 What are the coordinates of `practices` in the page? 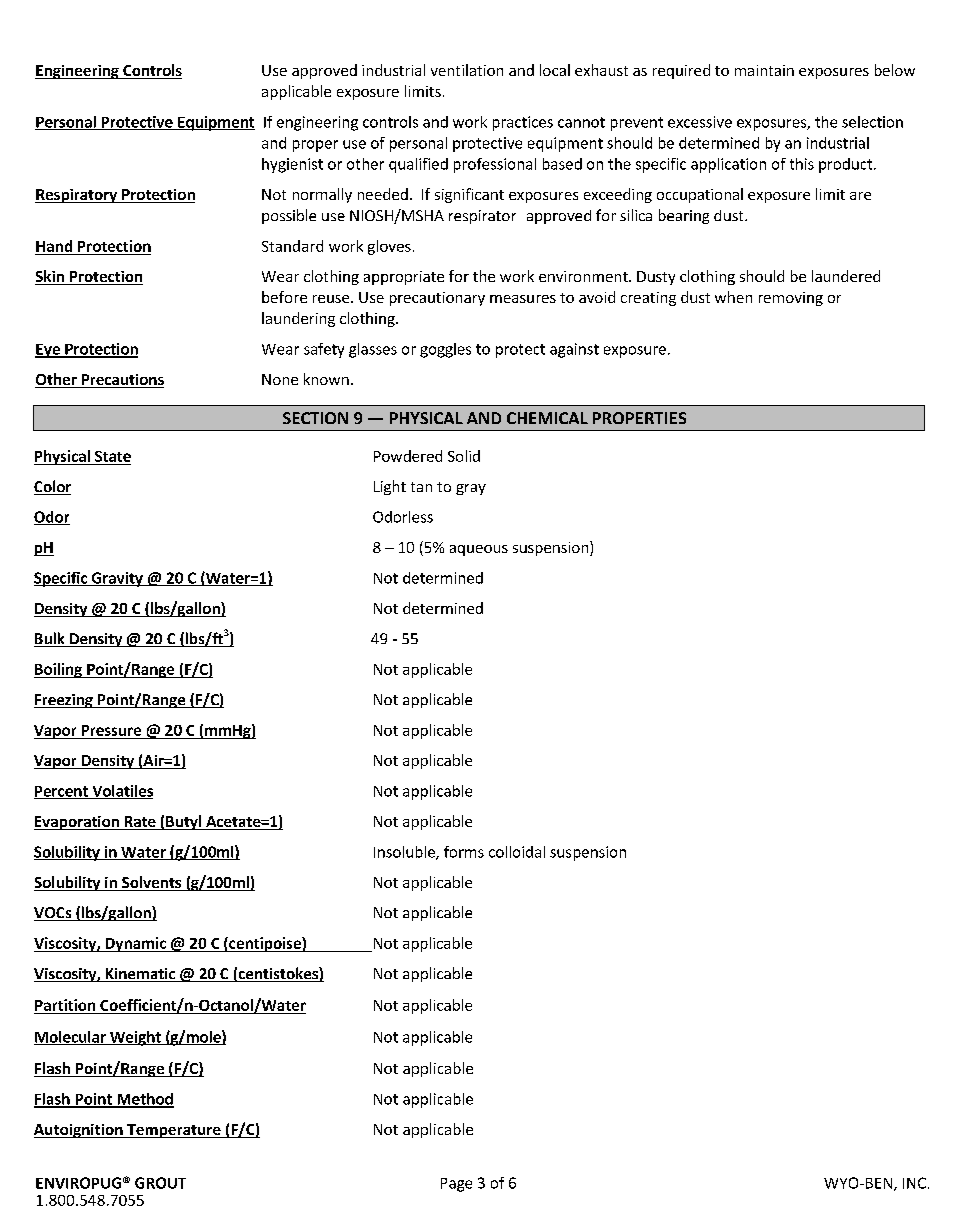 It's located at (523, 123).
